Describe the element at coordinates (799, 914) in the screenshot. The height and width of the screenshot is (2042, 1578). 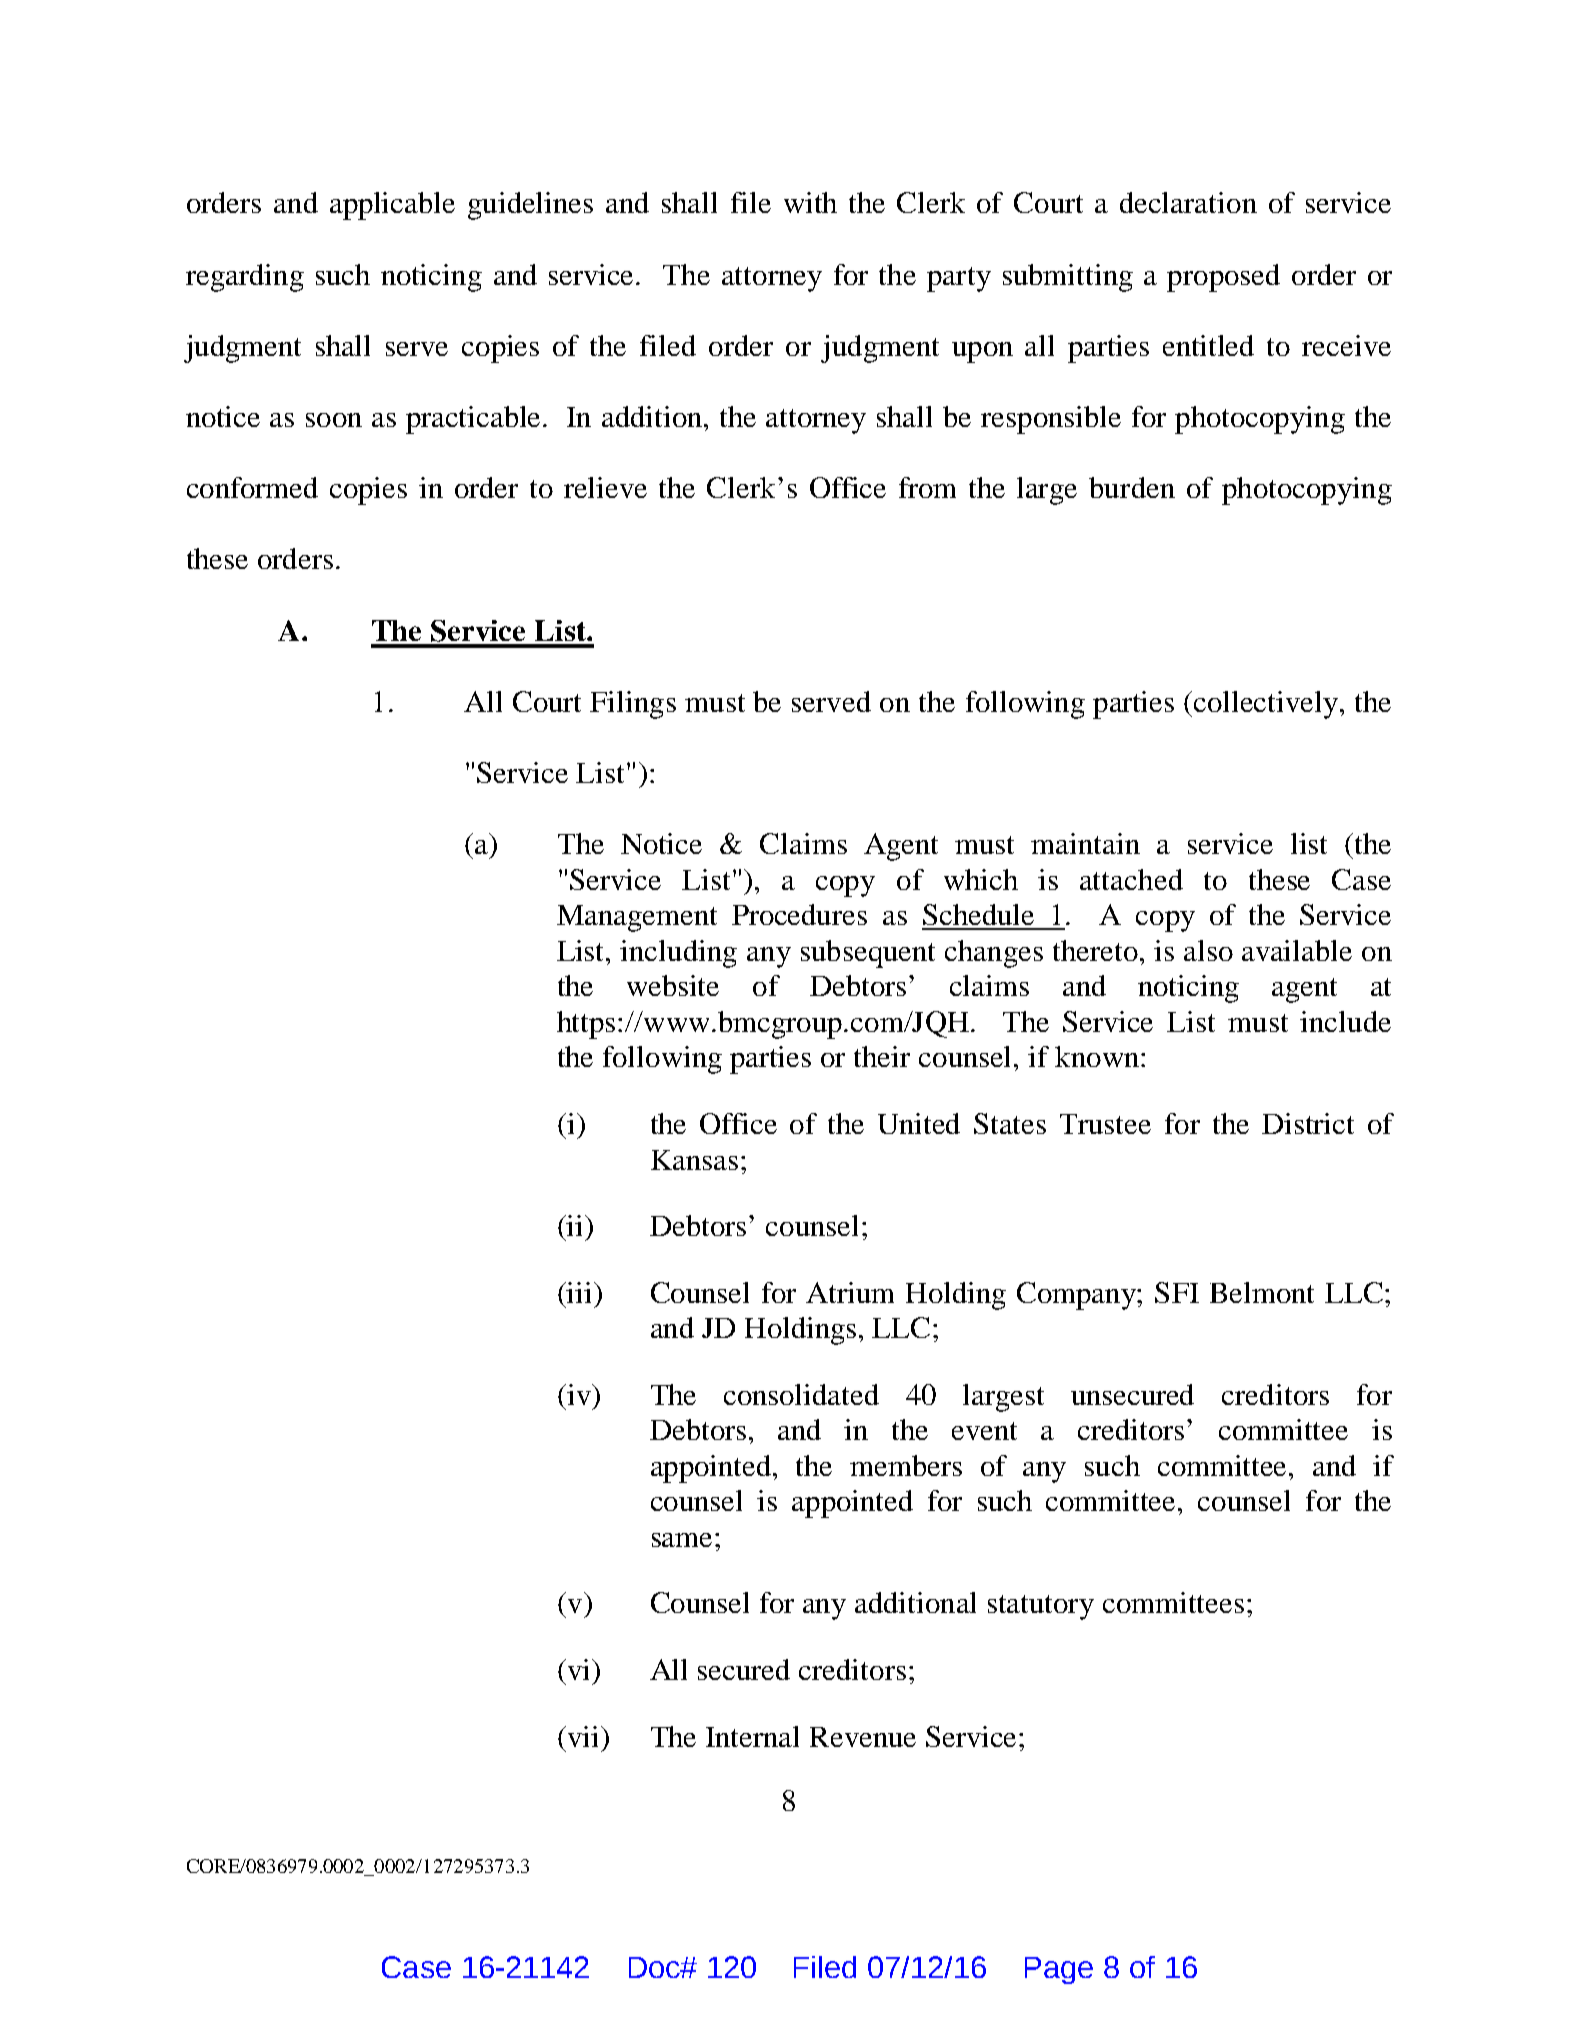
I see `Procedures` at that location.
